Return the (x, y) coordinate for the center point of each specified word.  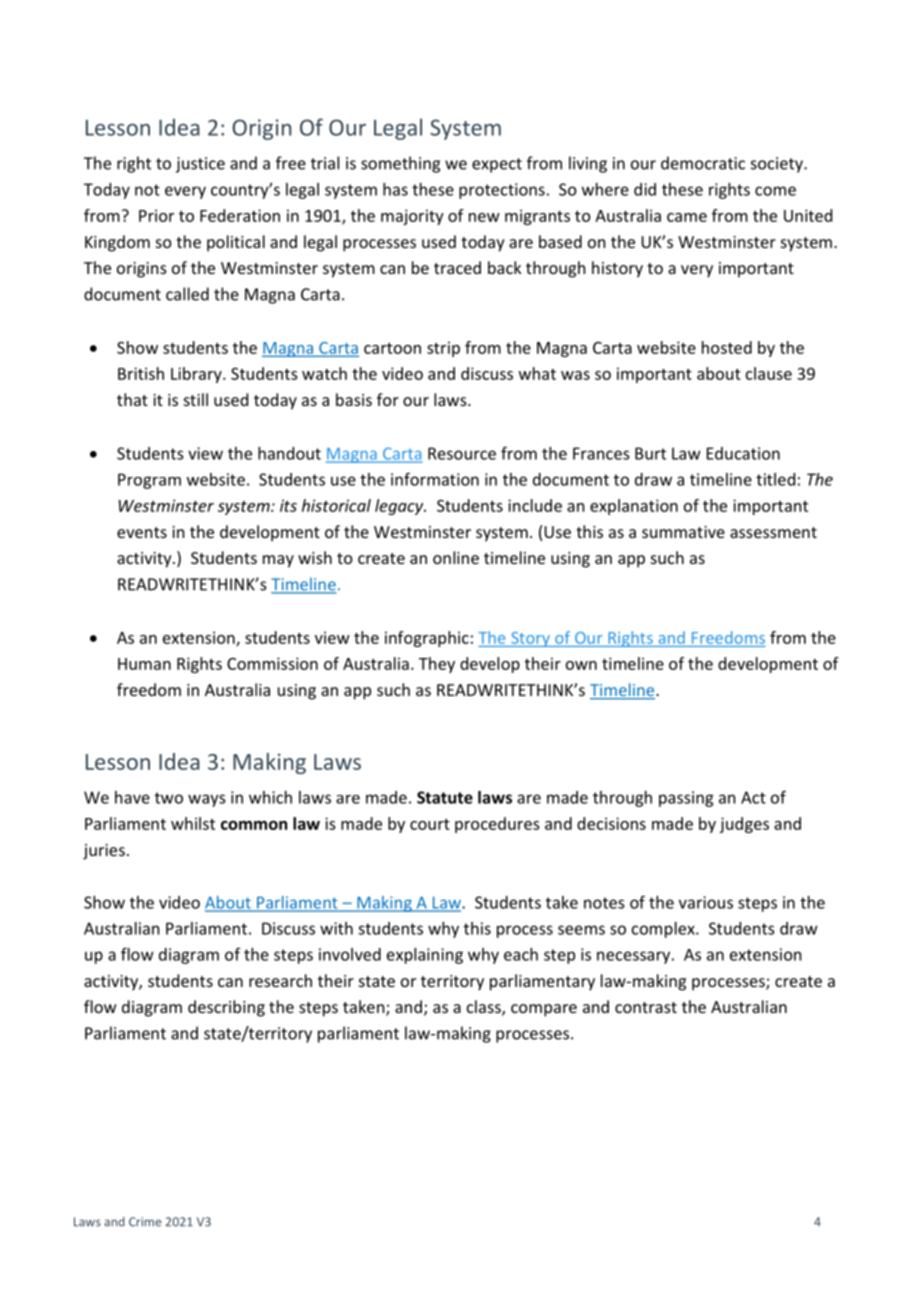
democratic (703, 163)
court (430, 824)
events (142, 532)
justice (200, 165)
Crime (145, 1222)
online (456, 557)
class (485, 1008)
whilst (193, 823)
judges (744, 825)
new (484, 217)
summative (683, 532)
